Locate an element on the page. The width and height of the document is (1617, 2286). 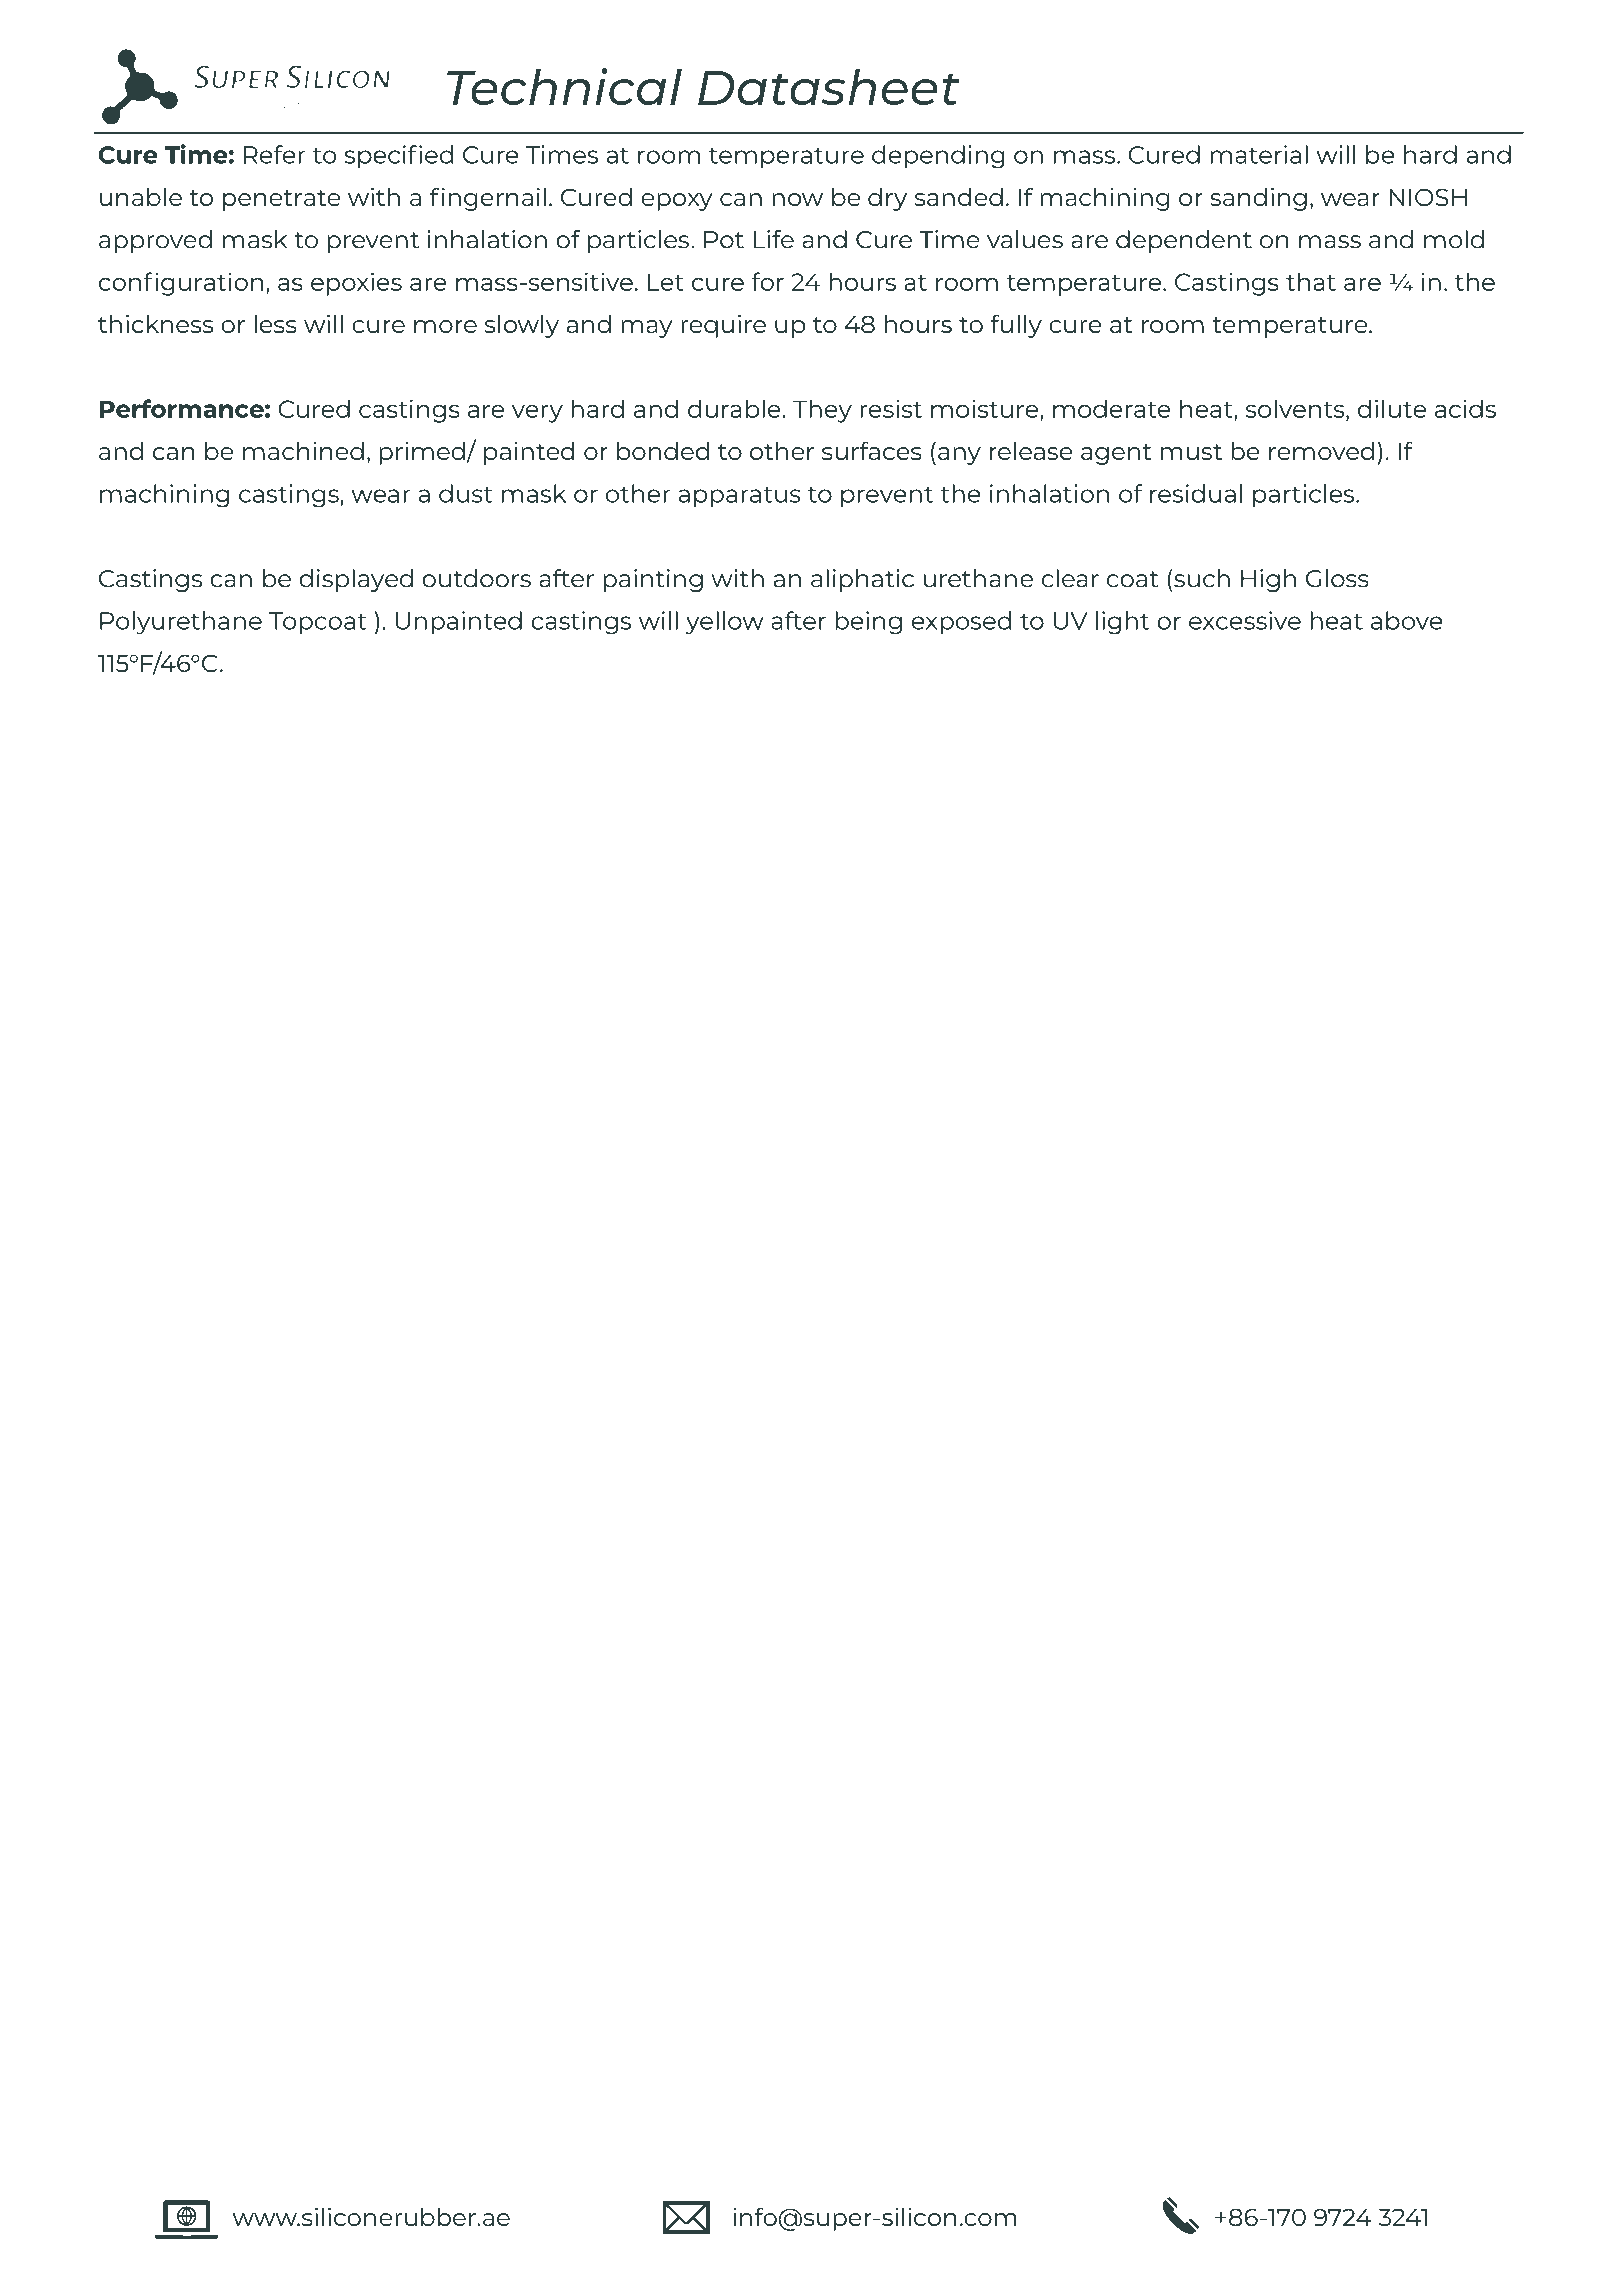
displayed is located at coordinates (356, 580).
